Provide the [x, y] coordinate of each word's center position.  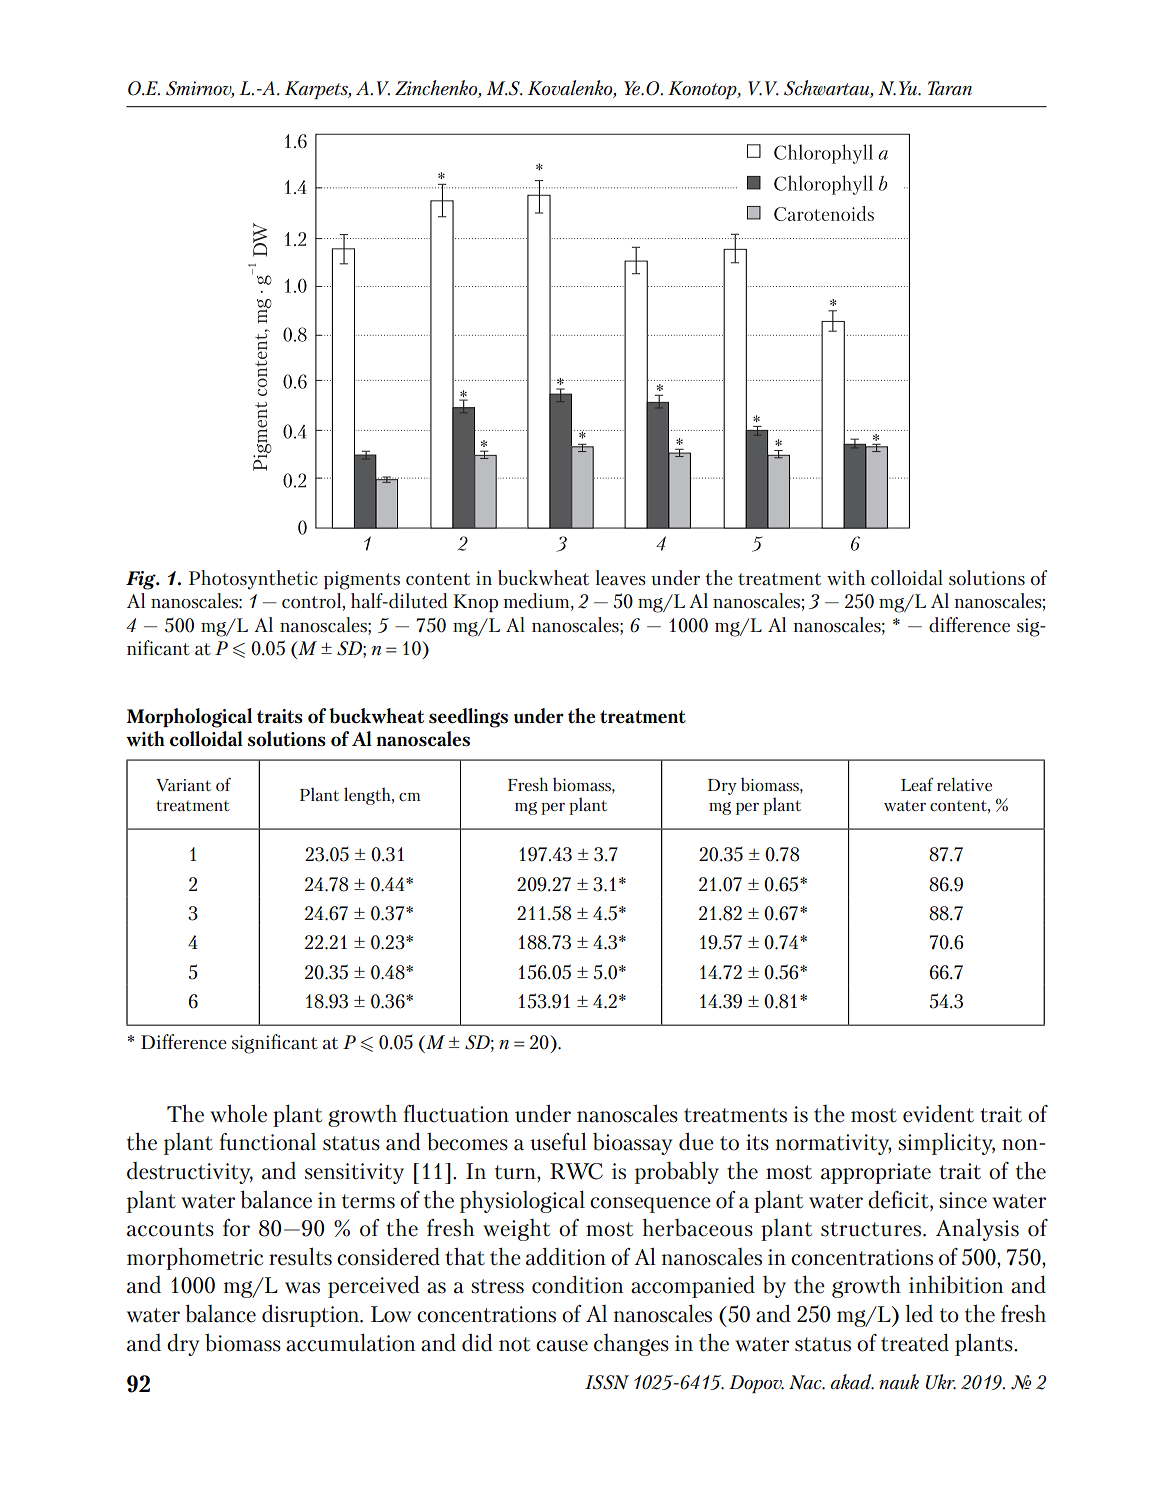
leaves [620, 578]
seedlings [468, 718]
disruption [311, 1315]
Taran [950, 88]
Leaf [917, 784]
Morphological [189, 718]
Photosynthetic [253, 580]
